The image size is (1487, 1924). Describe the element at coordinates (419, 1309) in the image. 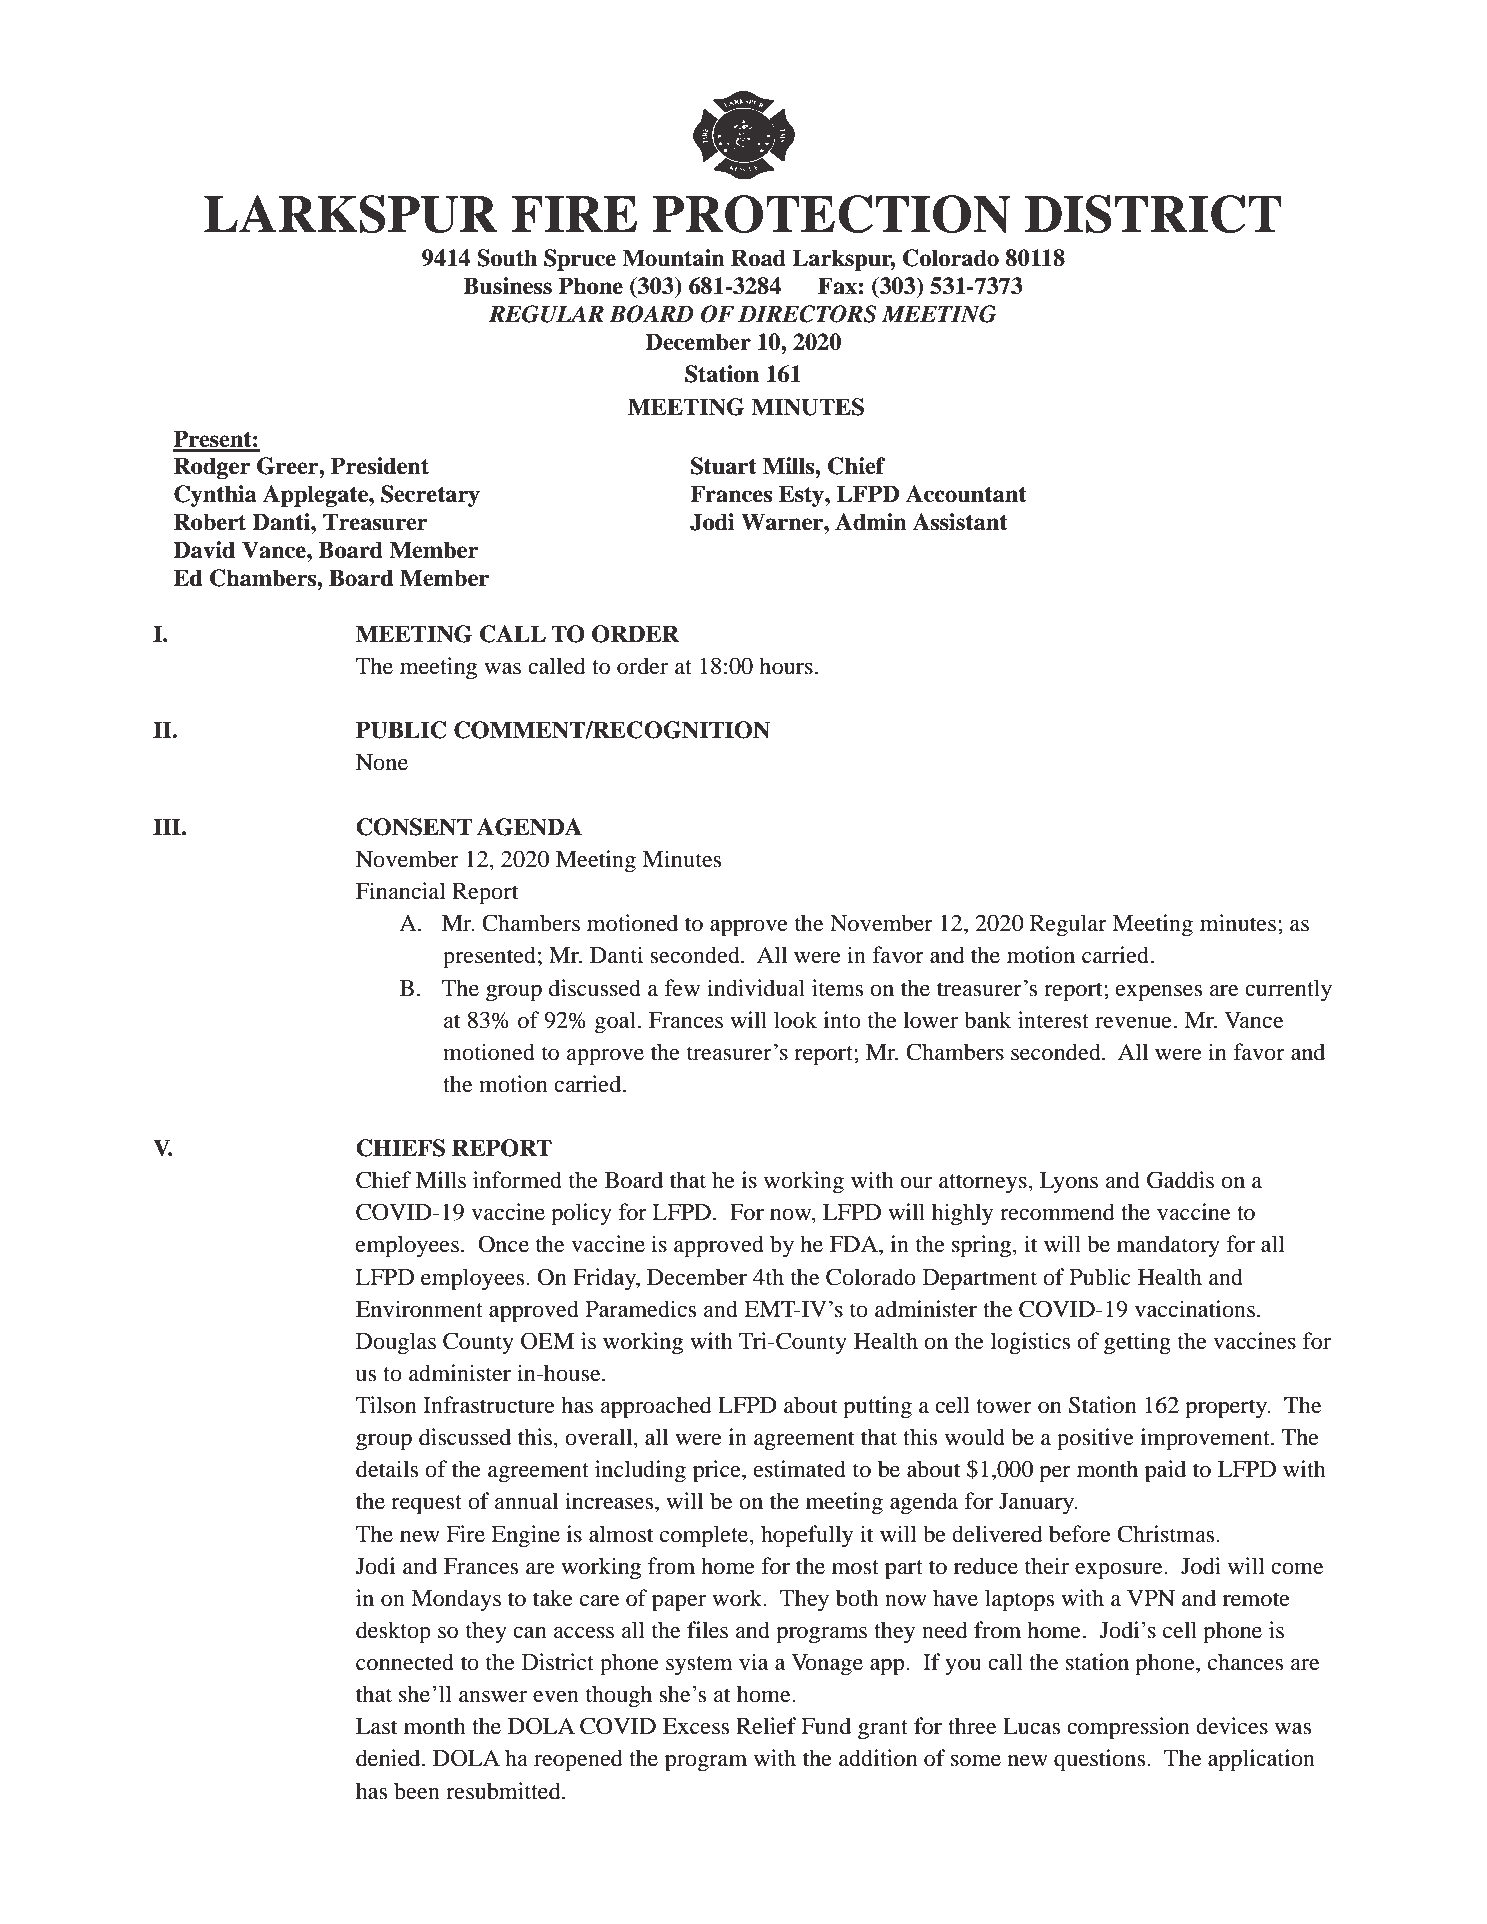

I see `Environment` at that location.
